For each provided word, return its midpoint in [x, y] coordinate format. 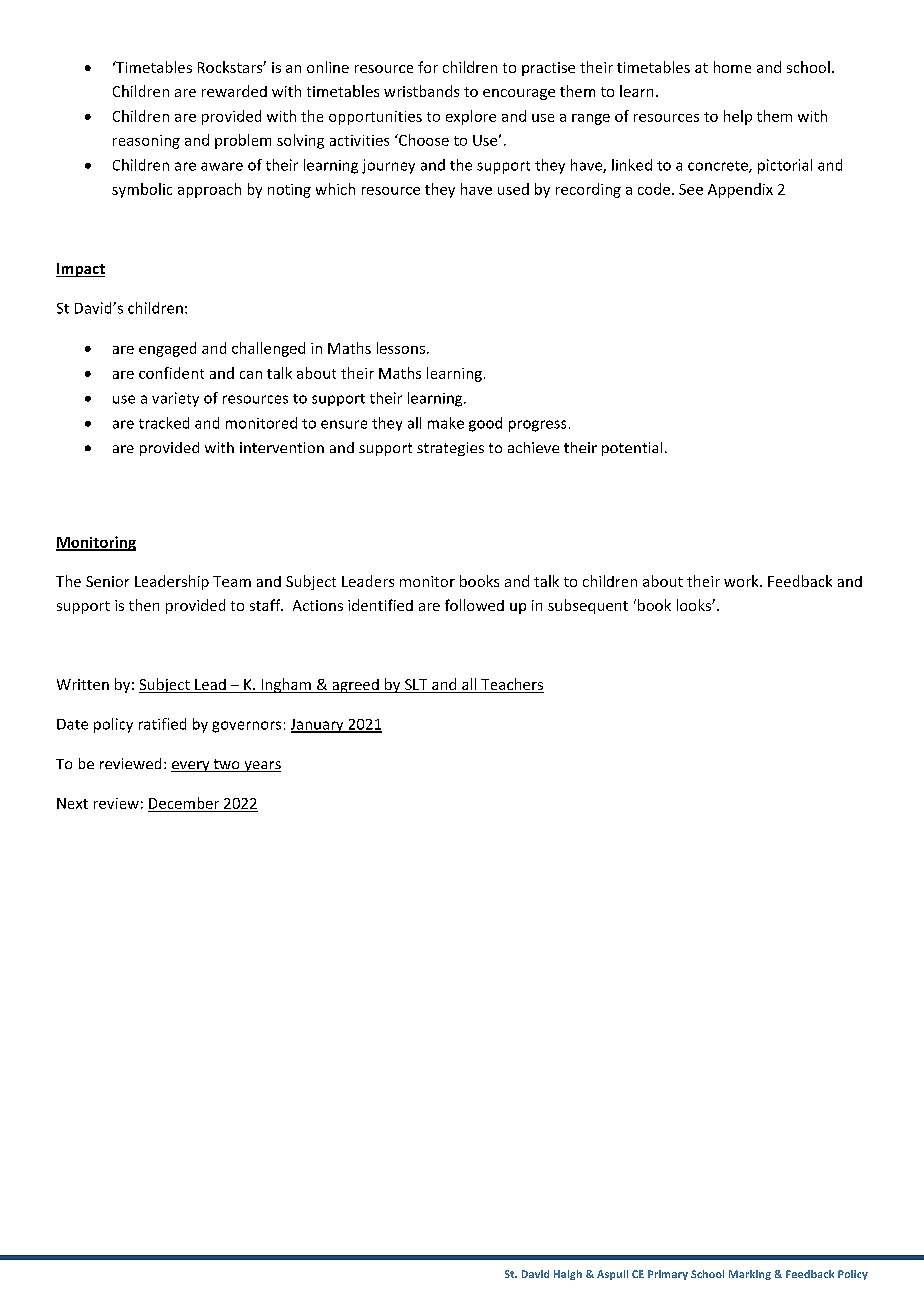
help [738, 117]
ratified [162, 724]
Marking [750, 1275]
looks [695, 605]
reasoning [146, 142]
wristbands [421, 91]
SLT [416, 686]
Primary [668, 1275]
